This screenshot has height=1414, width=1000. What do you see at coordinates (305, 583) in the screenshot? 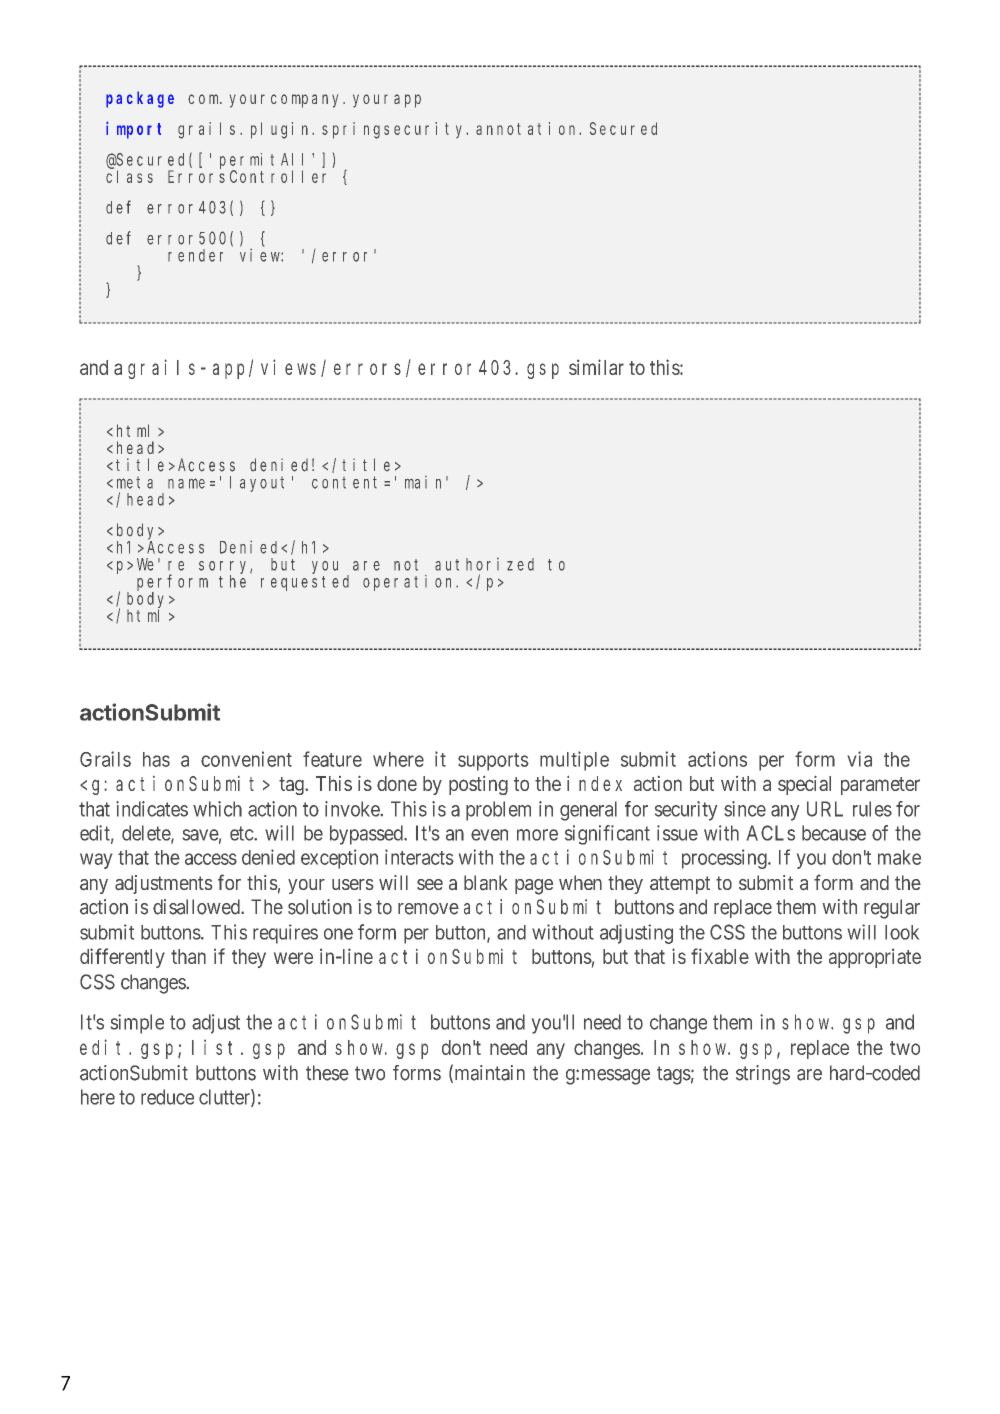
I see `requested` at bounding box center [305, 583].
